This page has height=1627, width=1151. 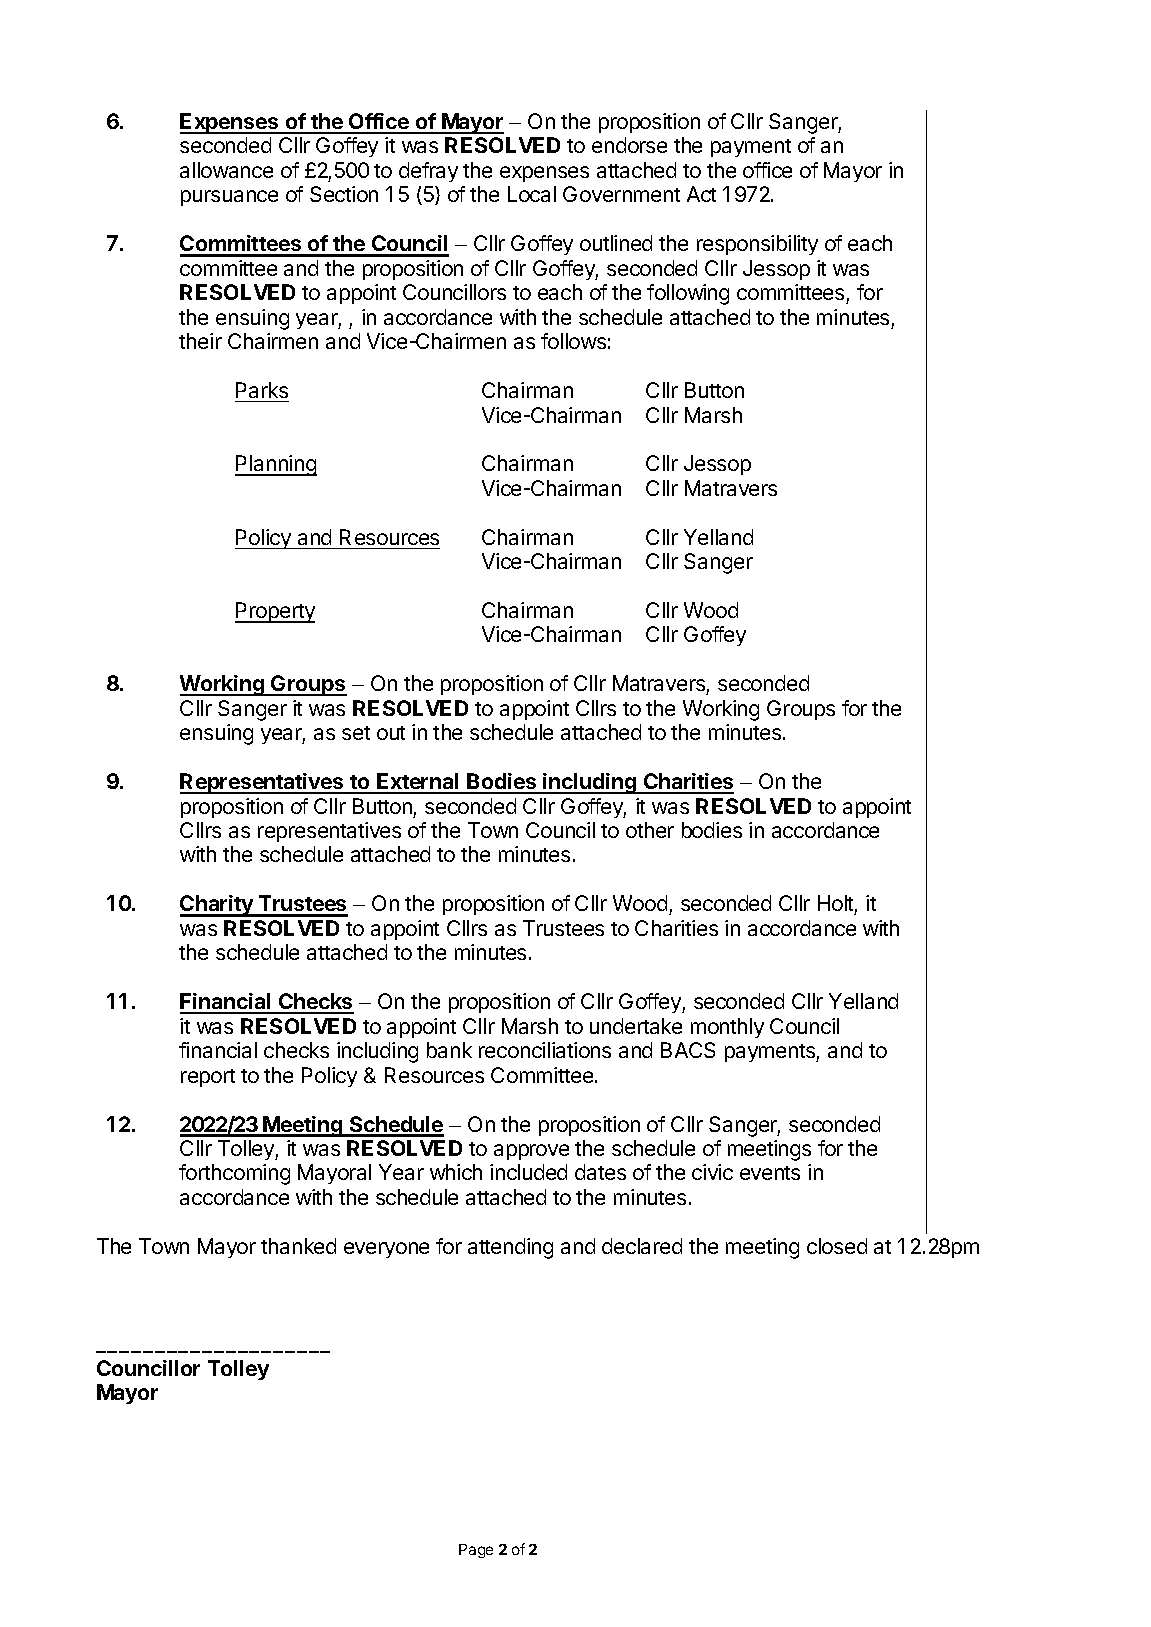 What do you see at coordinates (727, 1028) in the page?
I see `monthly` at bounding box center [727, 1028].
